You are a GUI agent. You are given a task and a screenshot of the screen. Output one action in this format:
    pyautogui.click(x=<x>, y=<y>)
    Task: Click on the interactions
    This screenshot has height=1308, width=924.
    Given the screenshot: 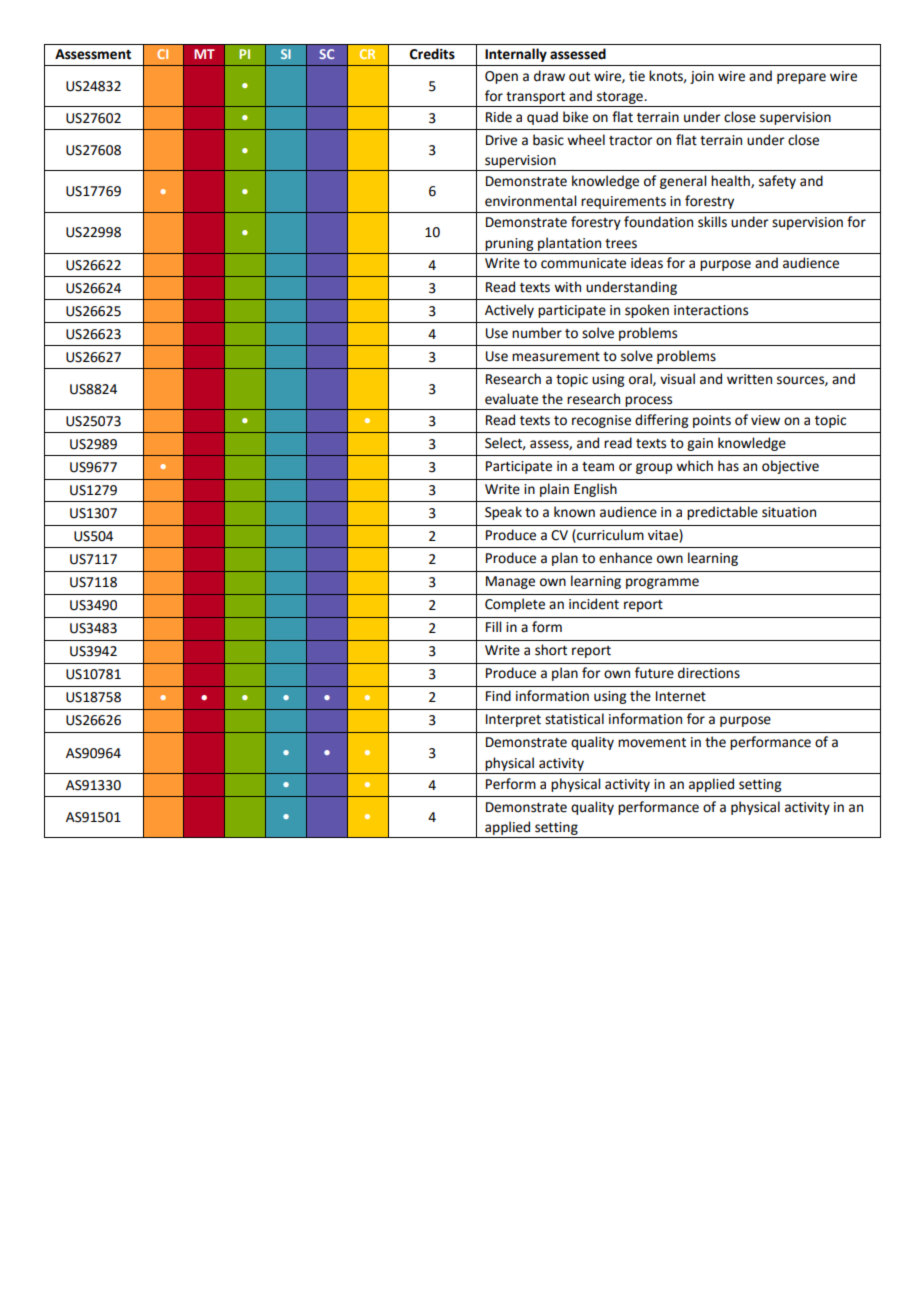 What is the action you would take?
    pyautogui.click(x=711, y=310)
